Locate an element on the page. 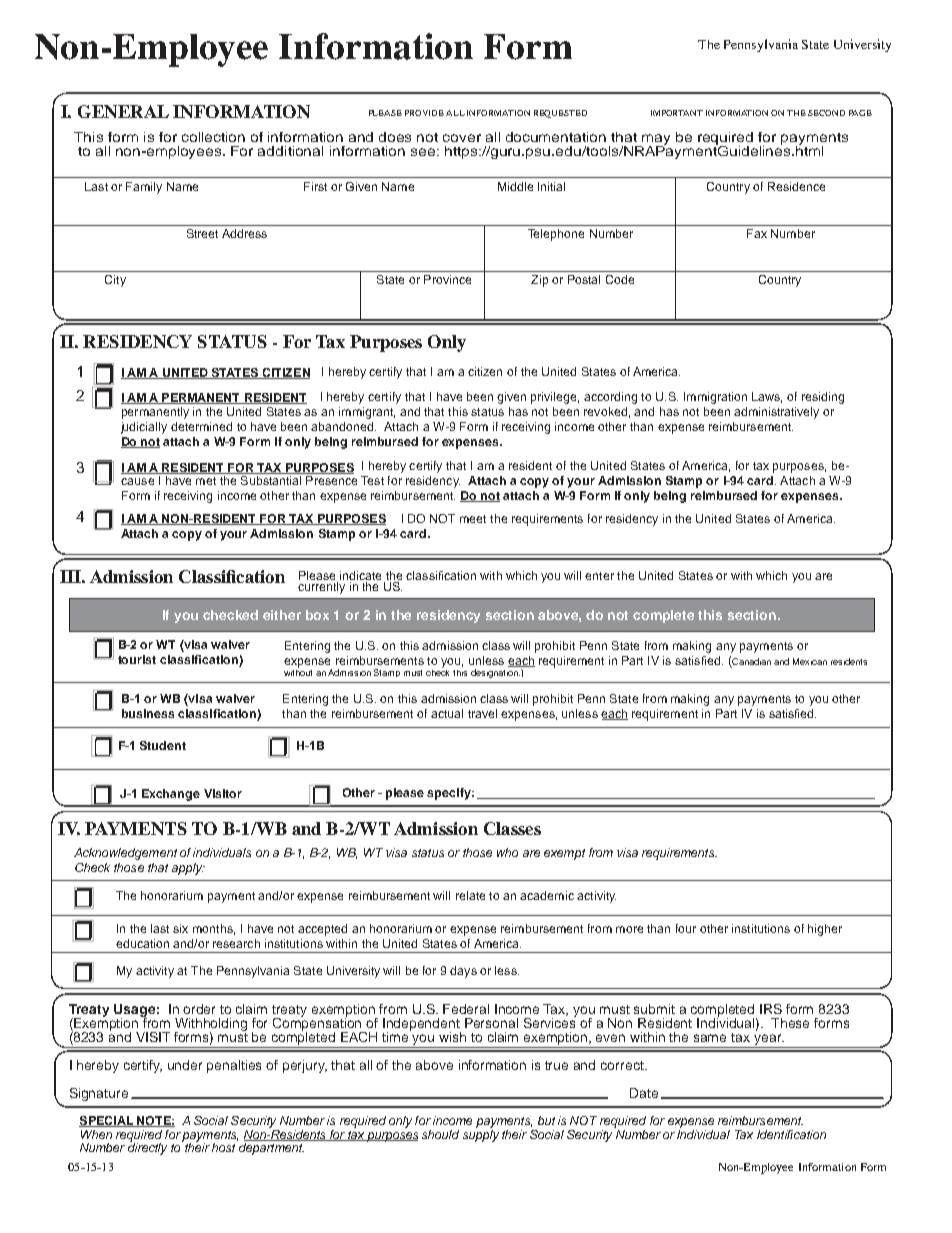 This image has height=1233, width=952. revoked is located at coordinates (605, 411).
